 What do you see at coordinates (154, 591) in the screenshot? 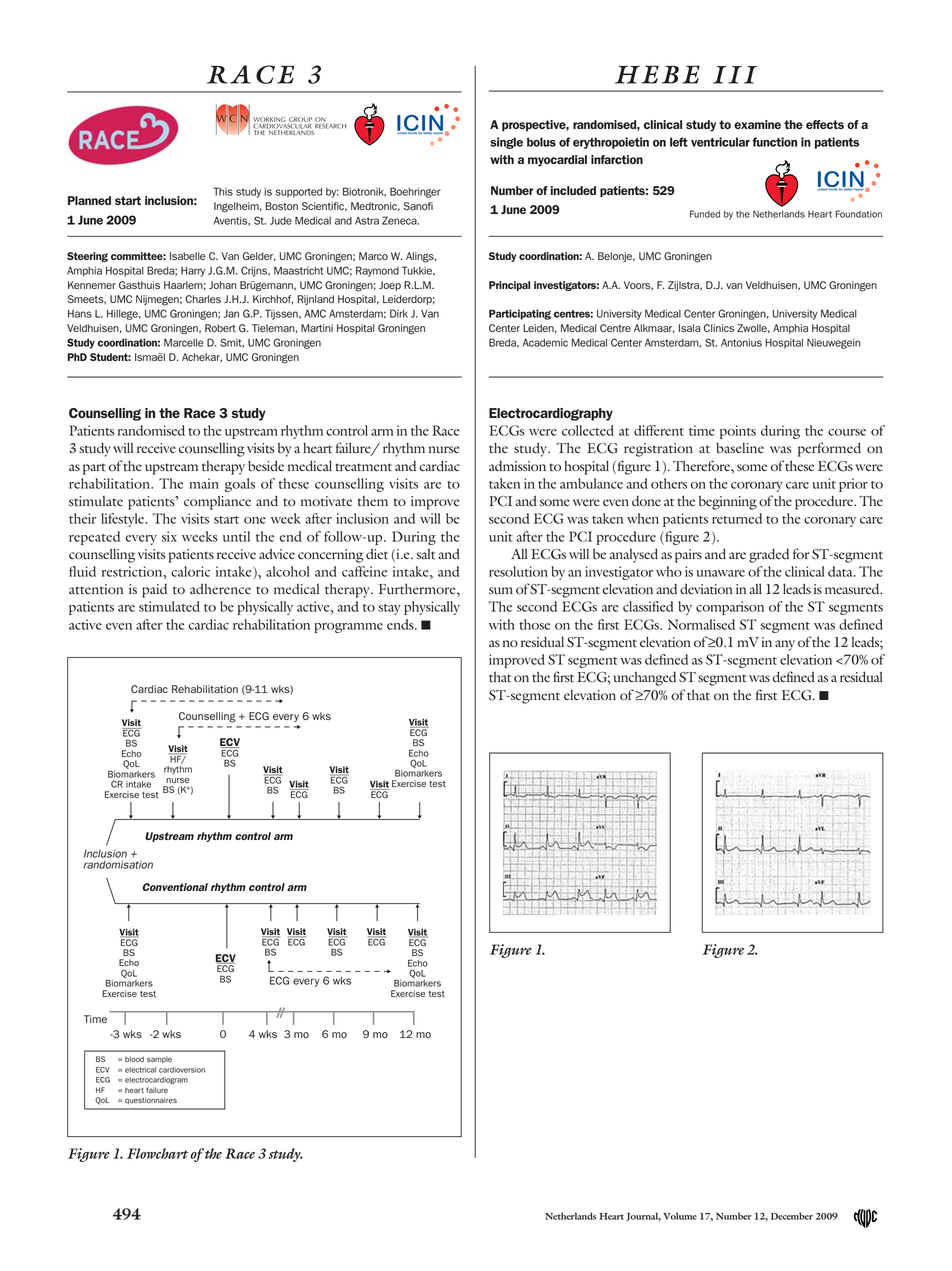
I see `paid` at bounding box center [154, 591].
